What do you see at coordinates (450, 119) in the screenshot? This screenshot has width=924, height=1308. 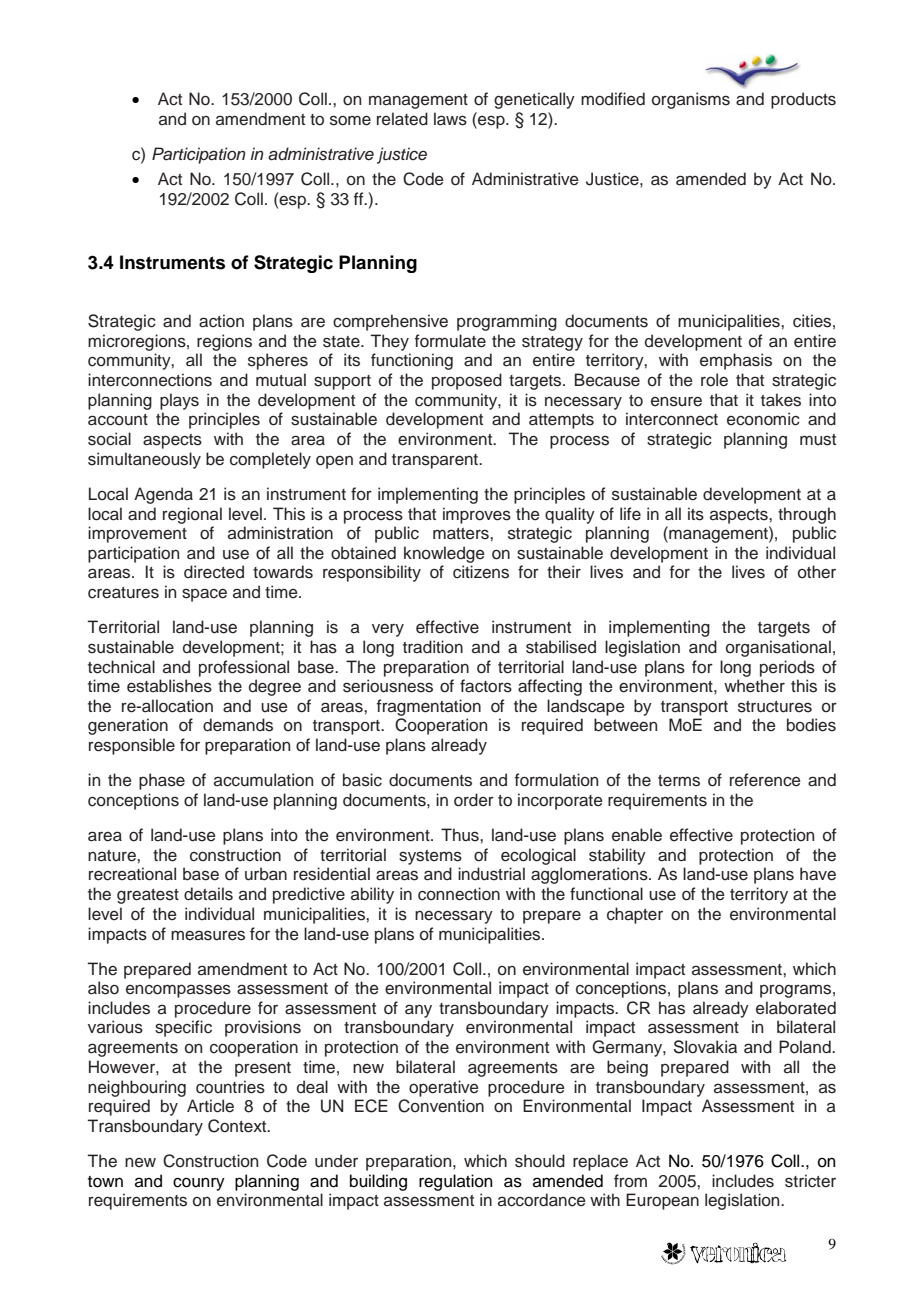 I see `laws` at bounding box center [450, 119].
